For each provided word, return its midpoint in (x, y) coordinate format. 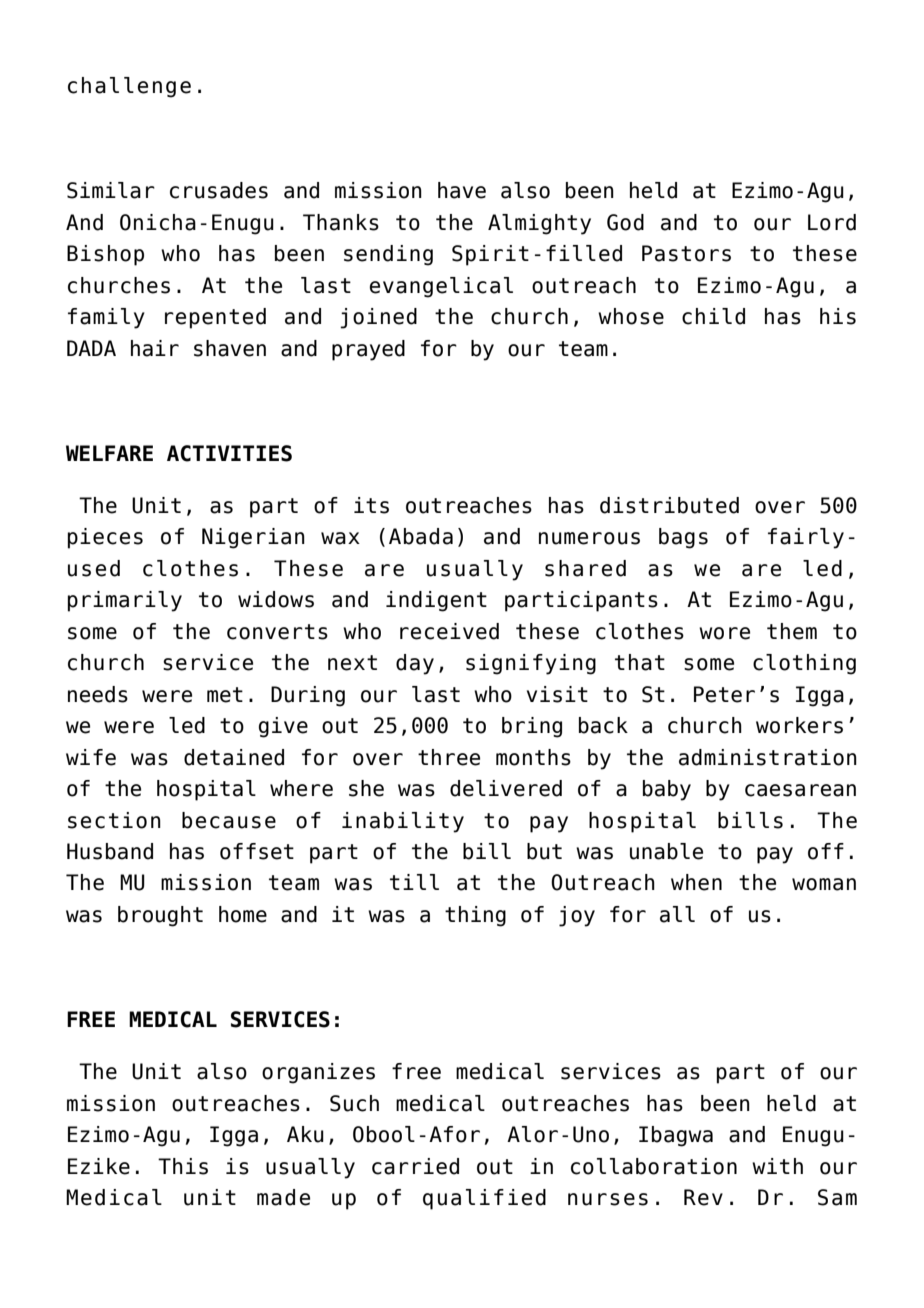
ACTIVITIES (229, 453)
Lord (832, 222)
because (229, 820)
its (371, 505)
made (283, 1197)
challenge (129, 87)
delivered (506, 788)
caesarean (800, 790)
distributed (669, 505)
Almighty (539, 224)
